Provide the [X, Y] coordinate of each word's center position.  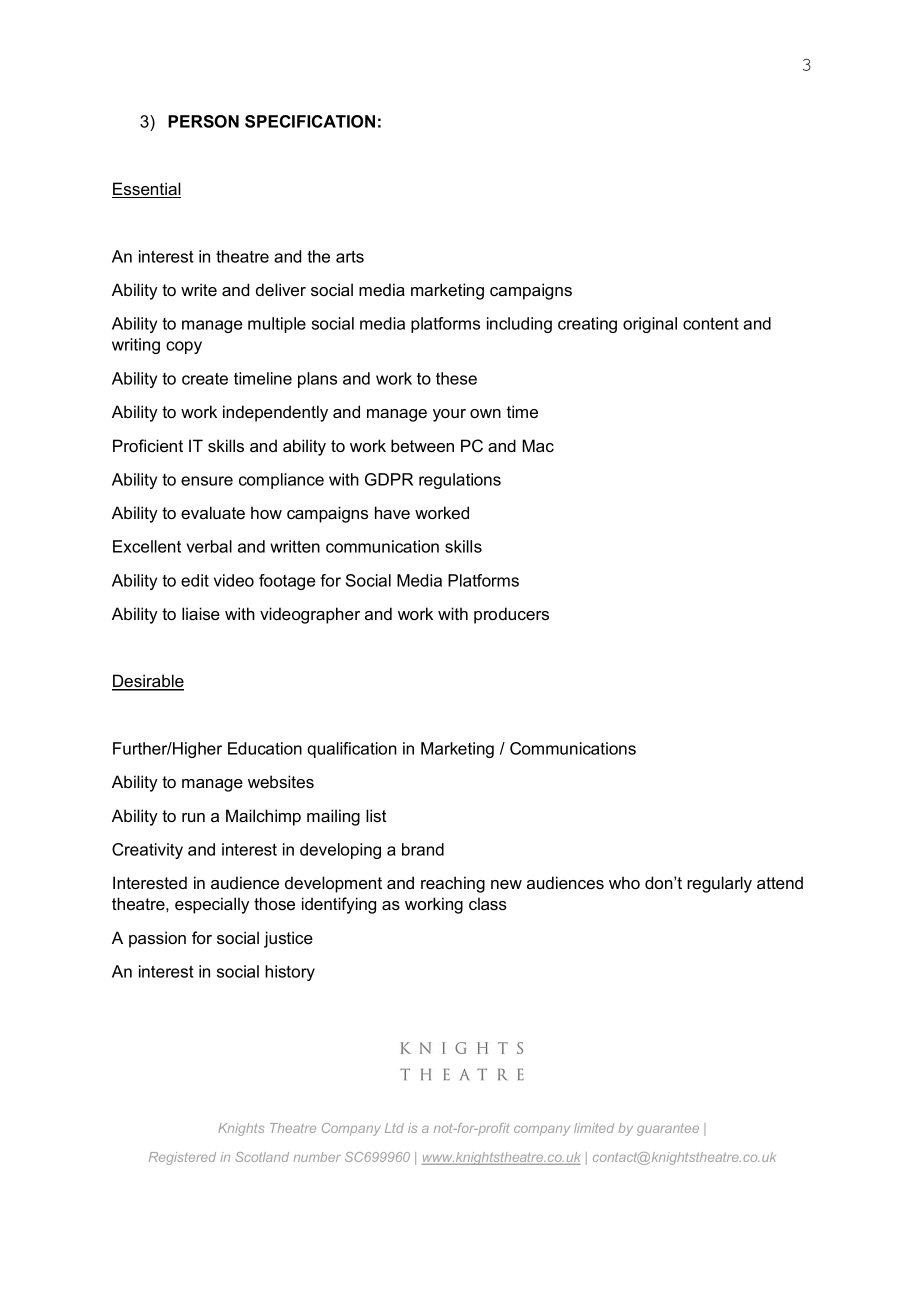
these [456, 378]
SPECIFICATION [310, 121]
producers [511, 615]
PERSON [203, 121]
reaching [453, 884]
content [711, 323]
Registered [182, 1158]
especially [212, 905]
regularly [719, 884]
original [650, 325]
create [205, 379]
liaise [201, 613]
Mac [538, 445]
